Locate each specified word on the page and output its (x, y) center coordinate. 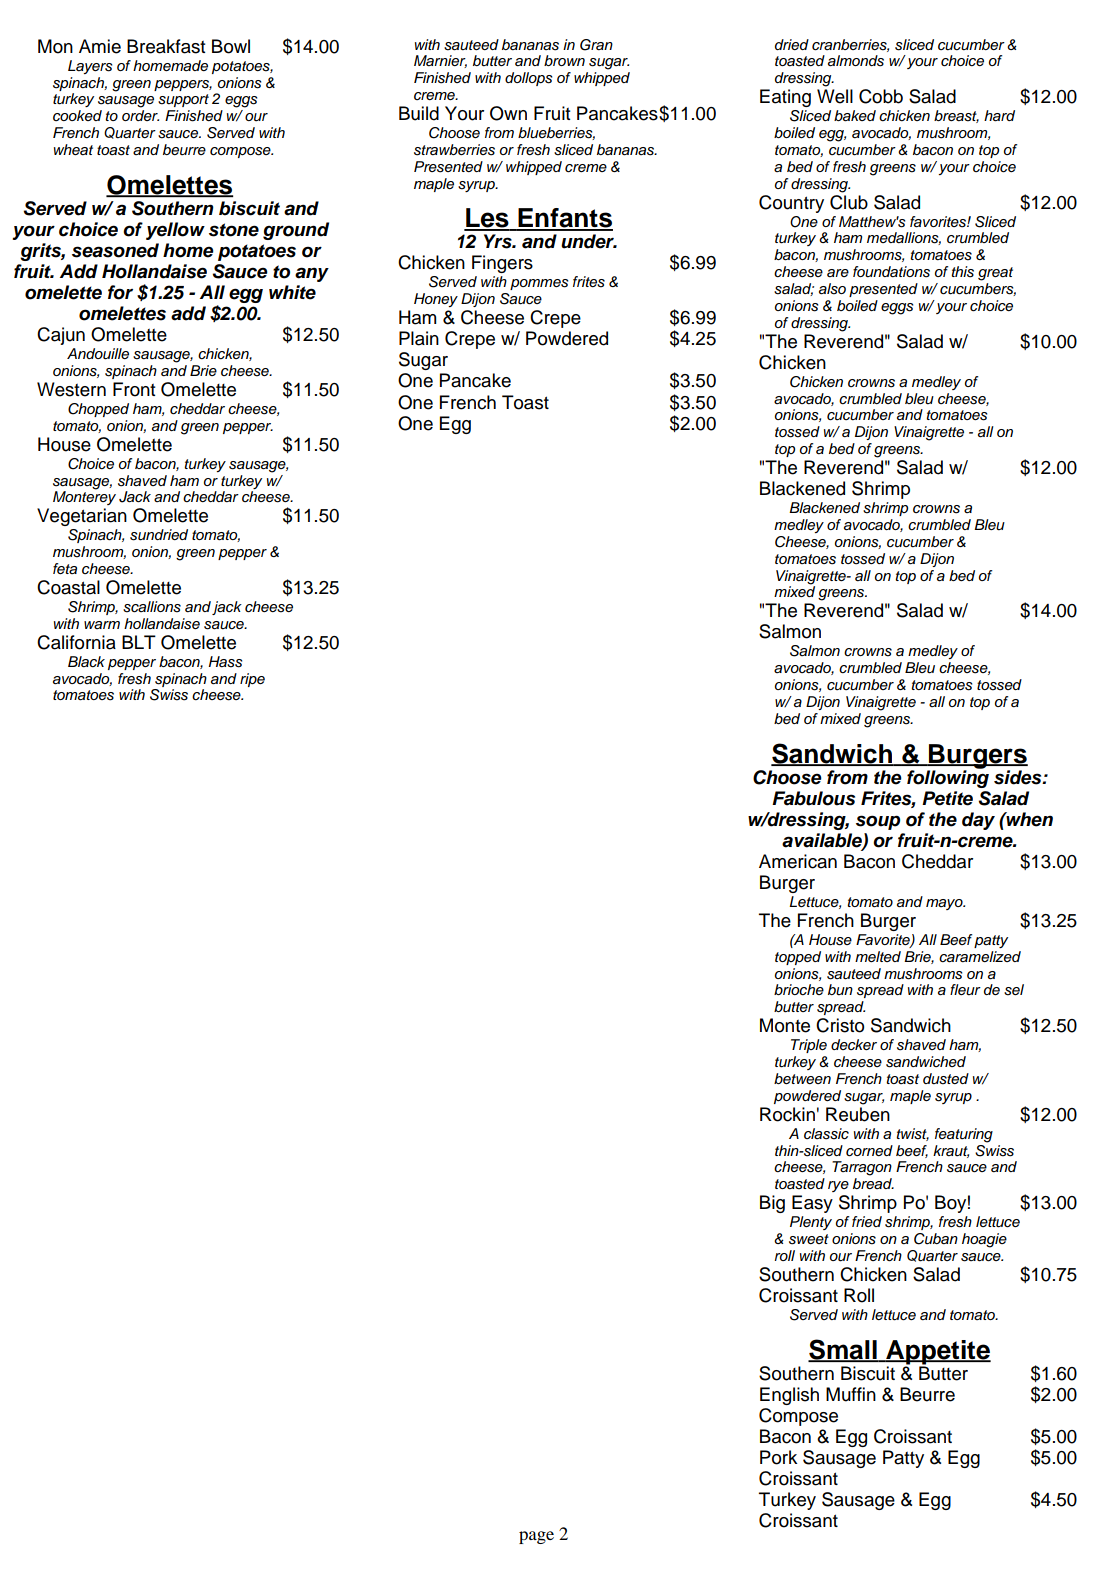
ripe (252, 680)
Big (772, 1204)
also (832, 289)
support (183, 100)
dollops (528, 79)
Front (134, 389)
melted (878, 956)
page (536, 1537)
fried (867, 1221)
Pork (778, 1457)
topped (798, 958)
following (948, 778)
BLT (139, 642)
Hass (225, 662)
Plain (419, 338)
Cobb (881, 96)
